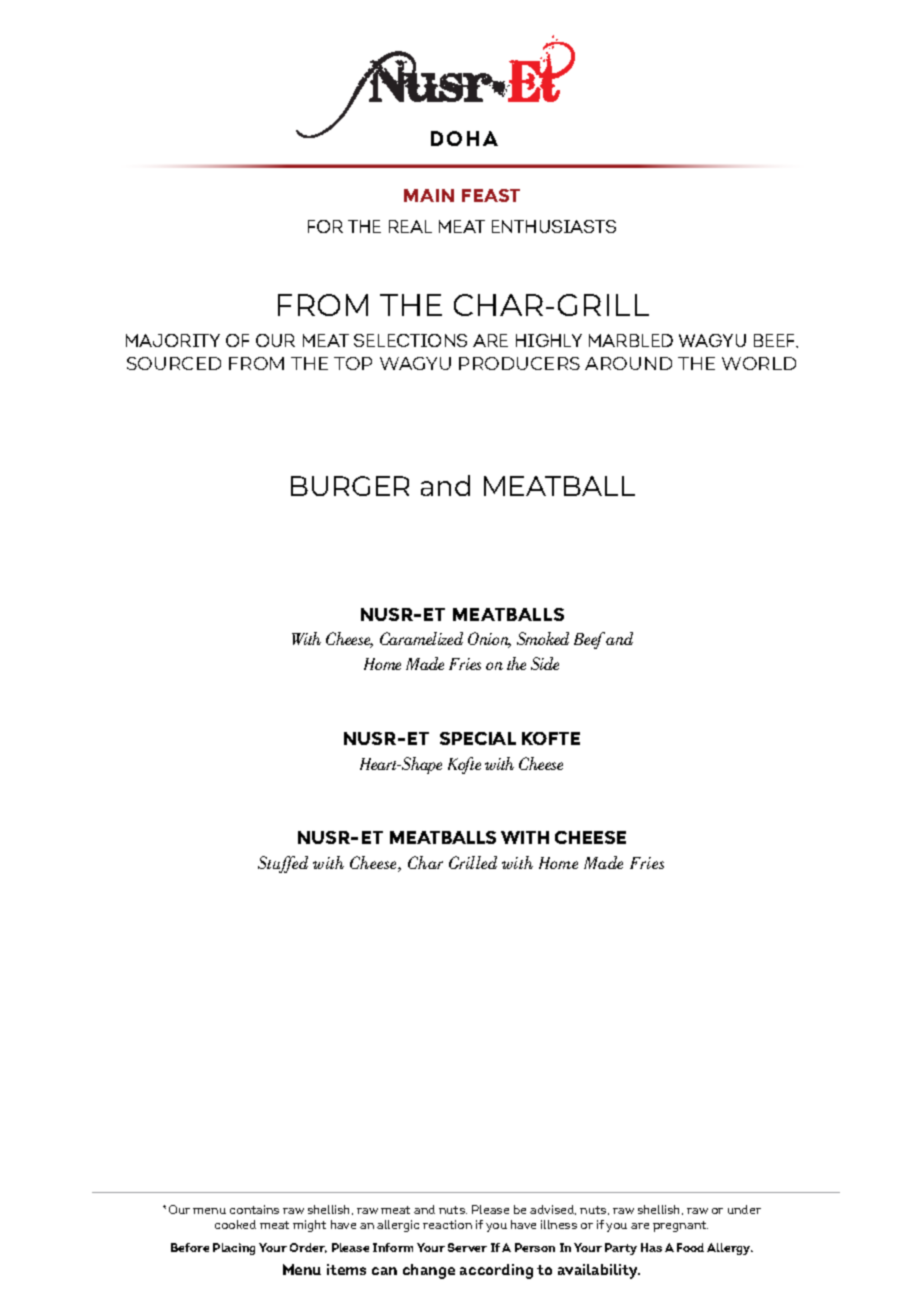  What do you see at coordinates (478, 738) in the page?
I see `SPECIAL` at bounding box center [478, 738].
